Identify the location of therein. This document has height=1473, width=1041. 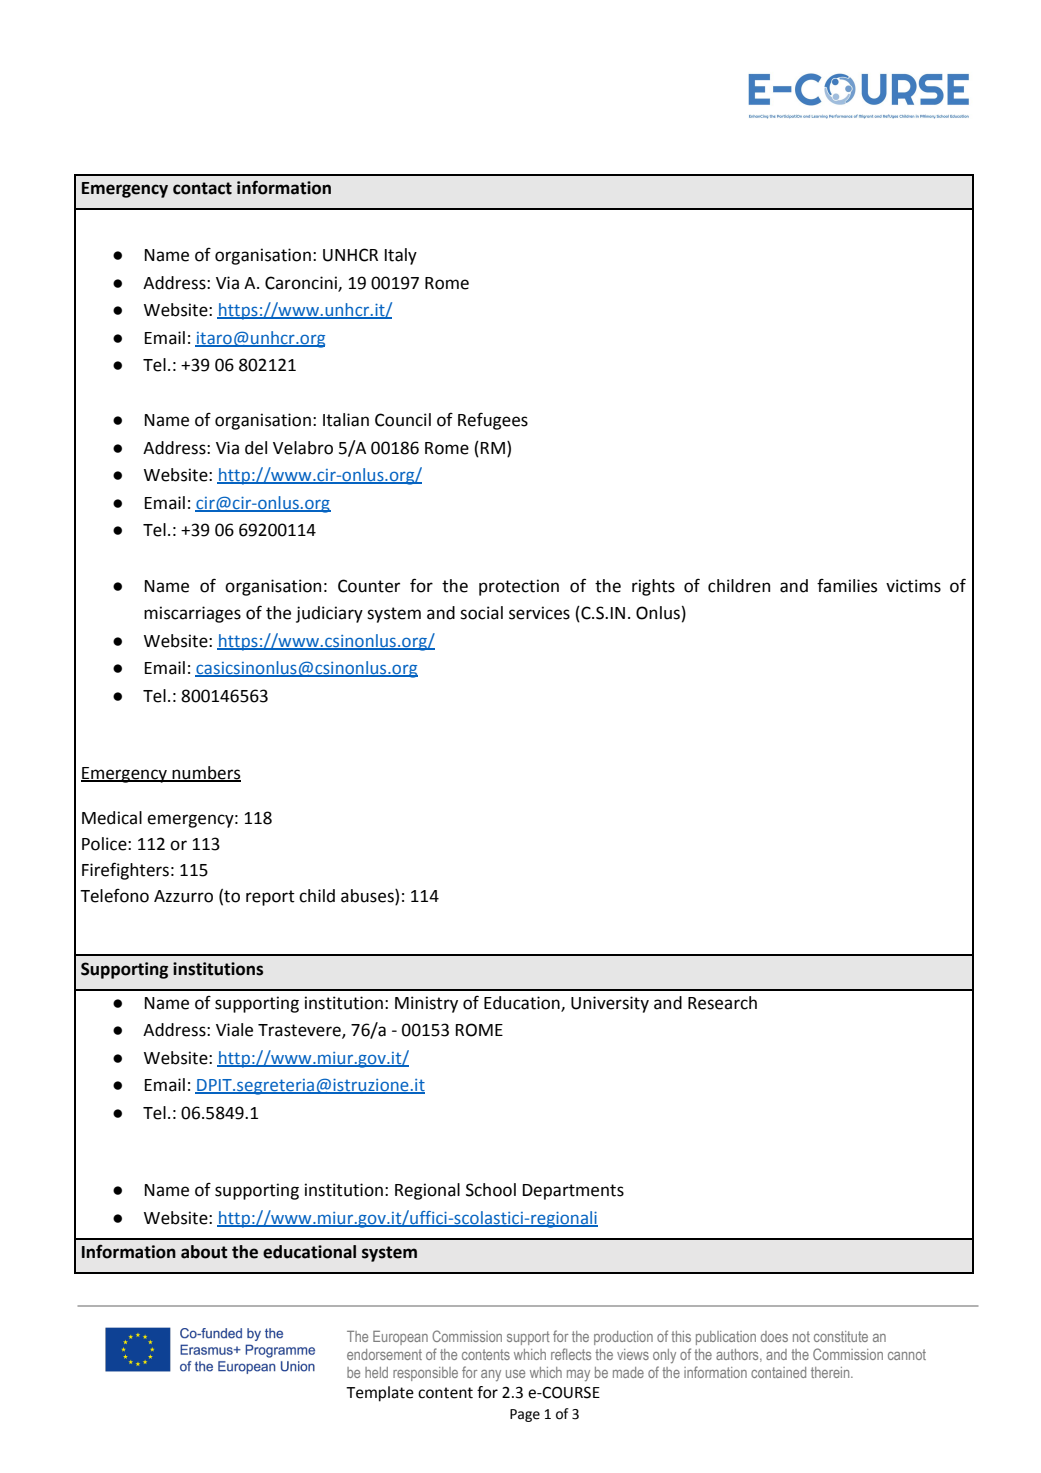
(831, 1372).
